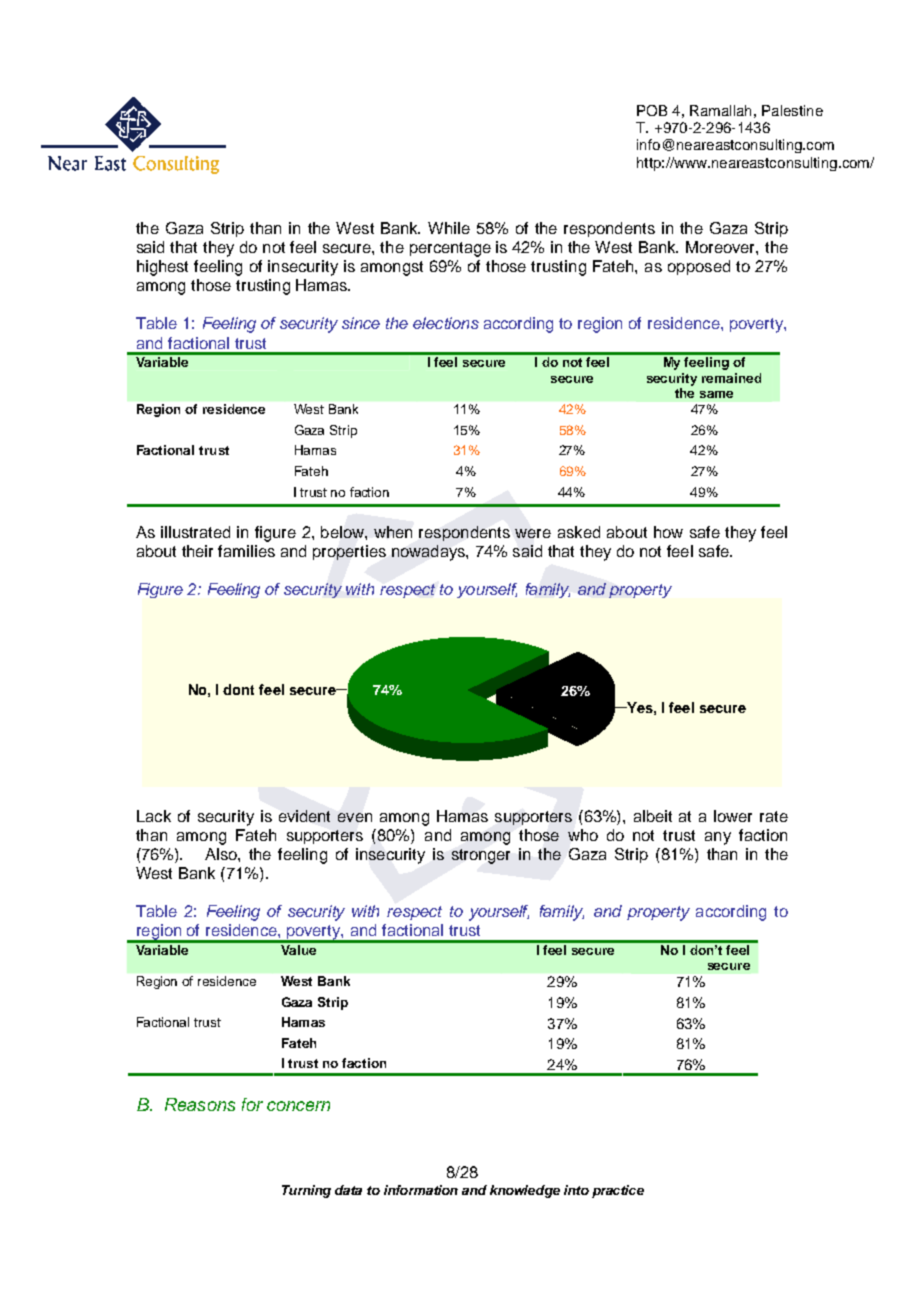 The image size is (924, 1308). I want to click on highest, so click(162, 268).
